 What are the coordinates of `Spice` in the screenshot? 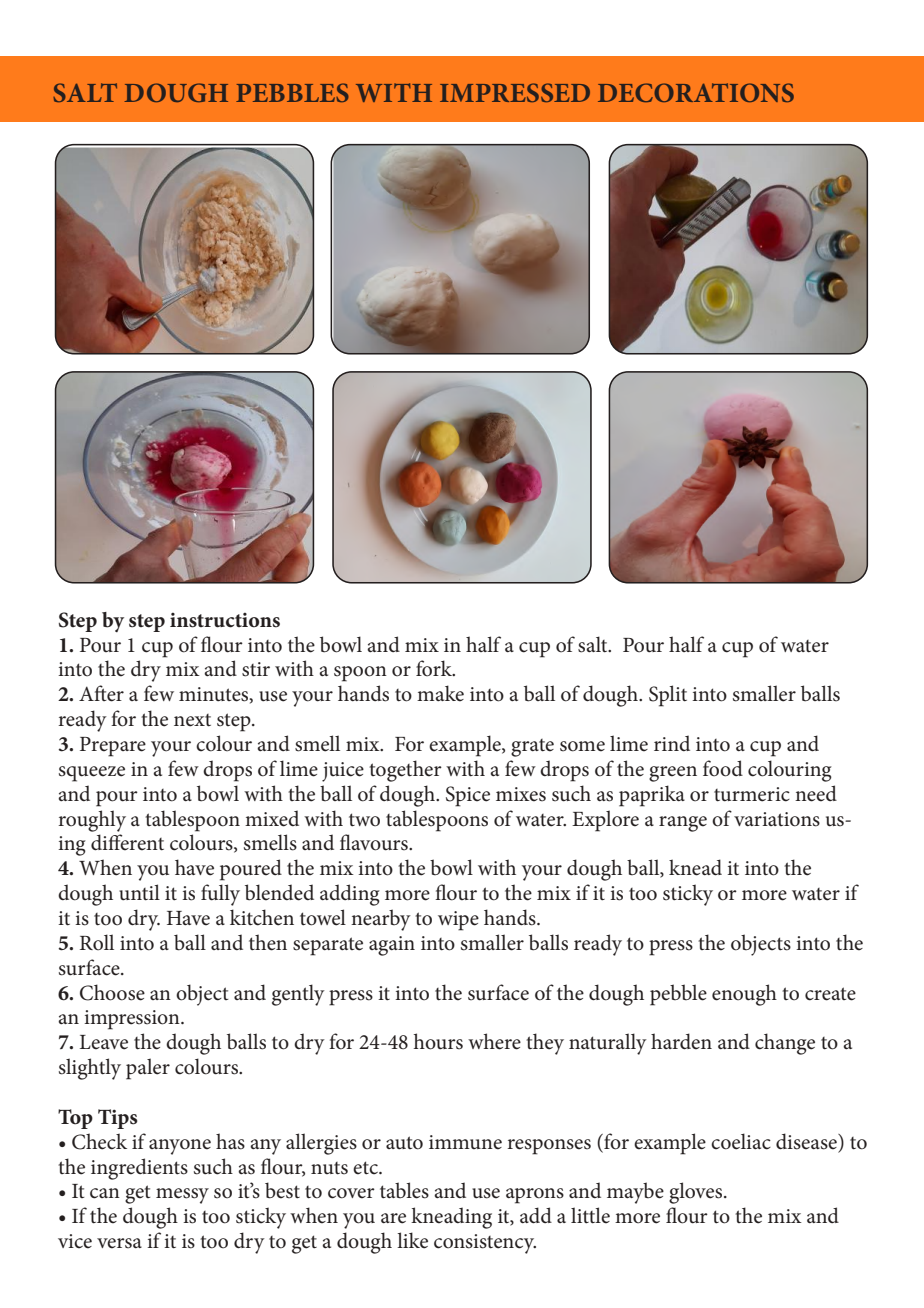 It's located at (468, 796).
